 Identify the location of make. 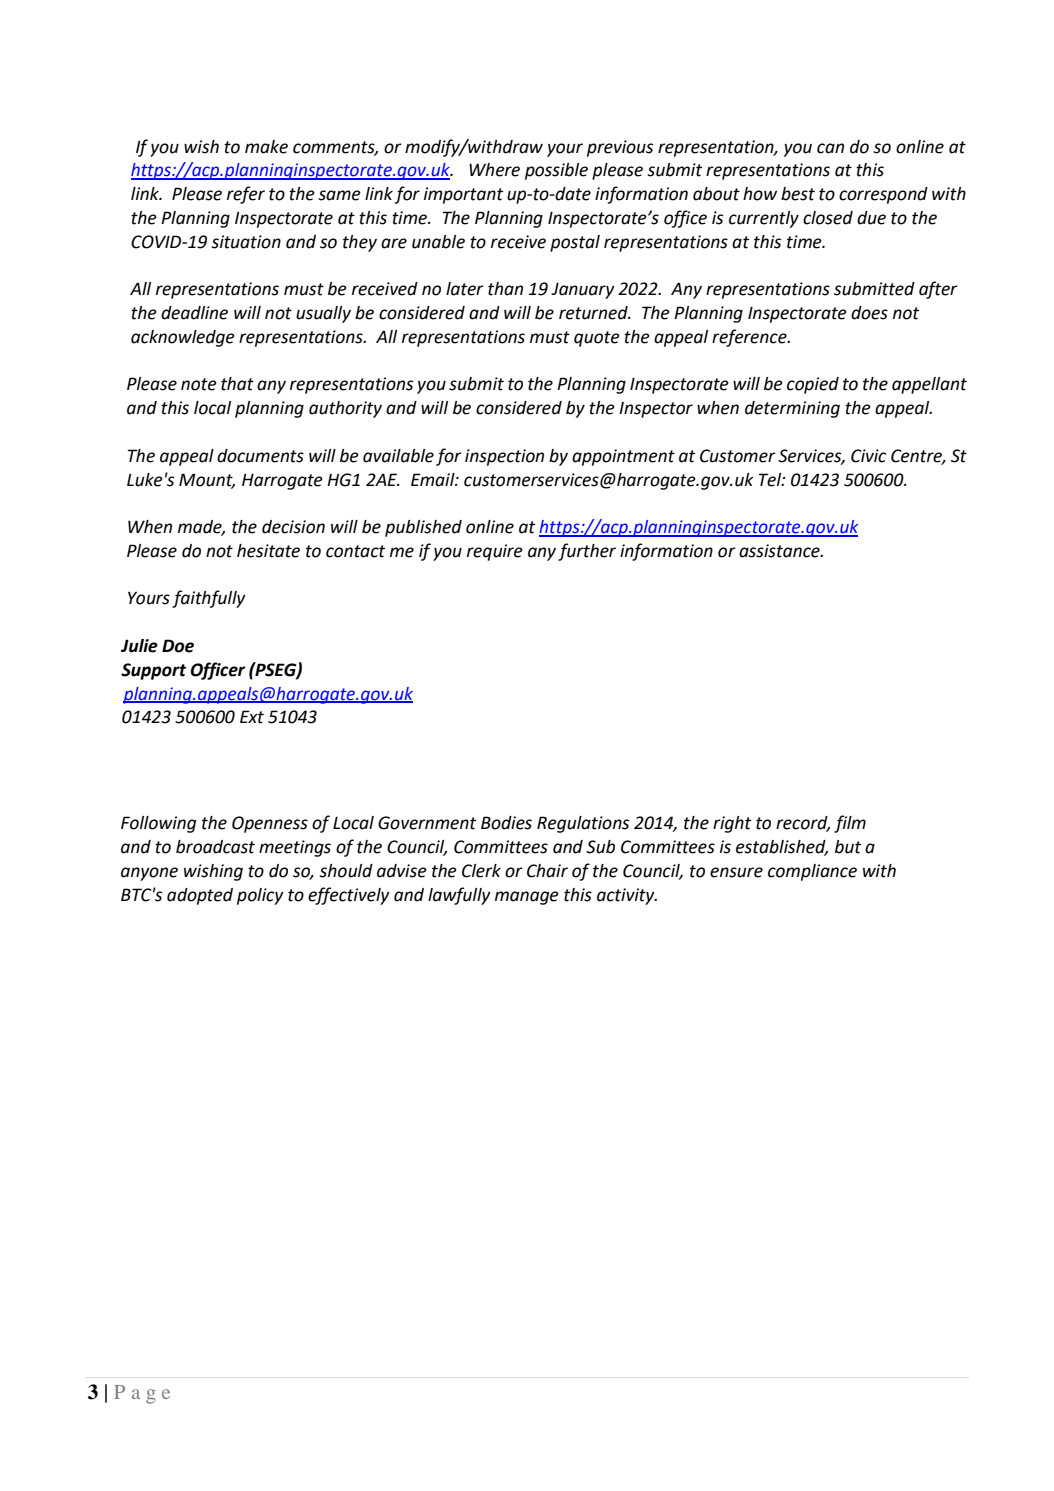
(266, 147).
